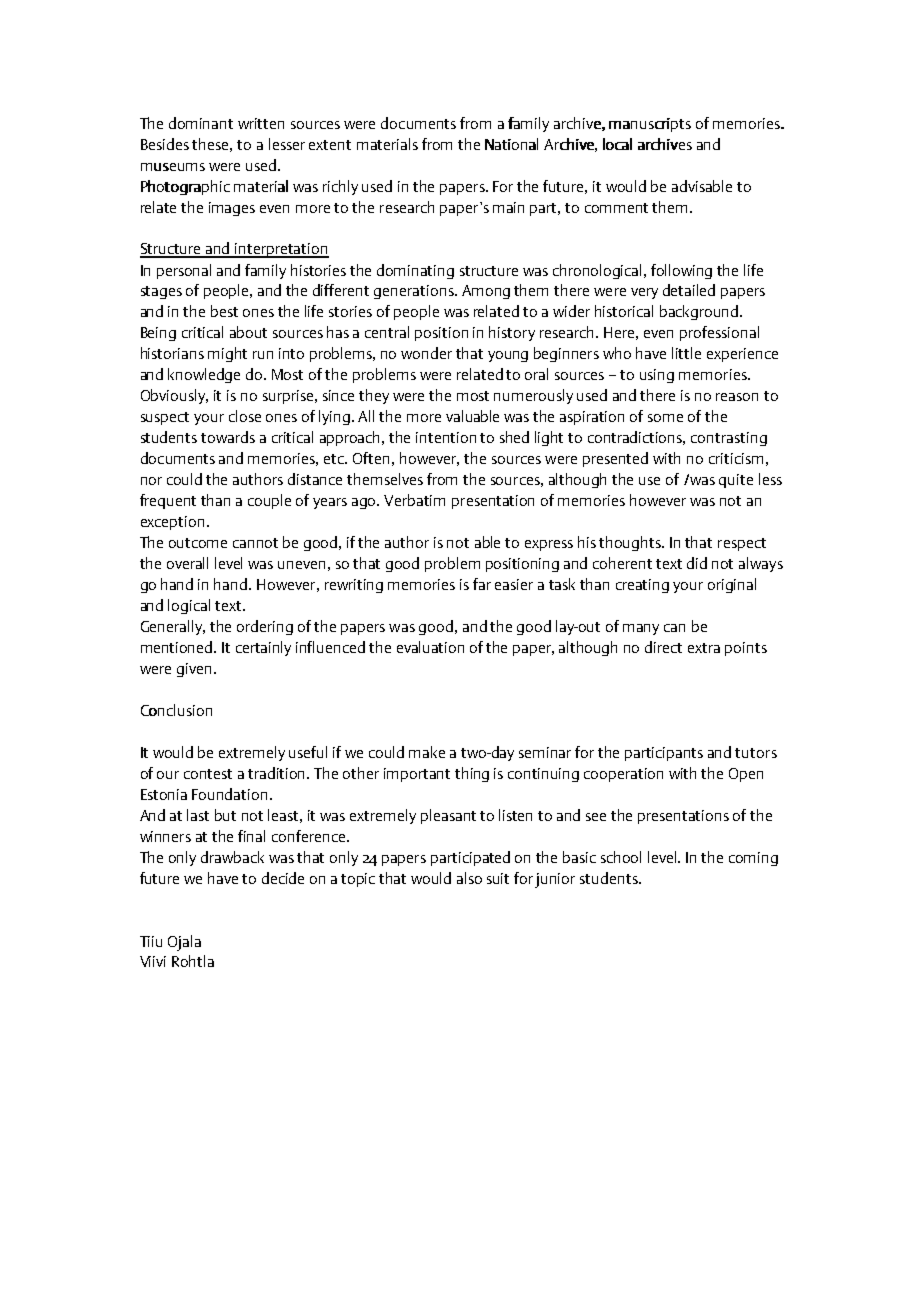 The image size is (924, 1308). I want to click on Verbatim, so click(414, 500).
